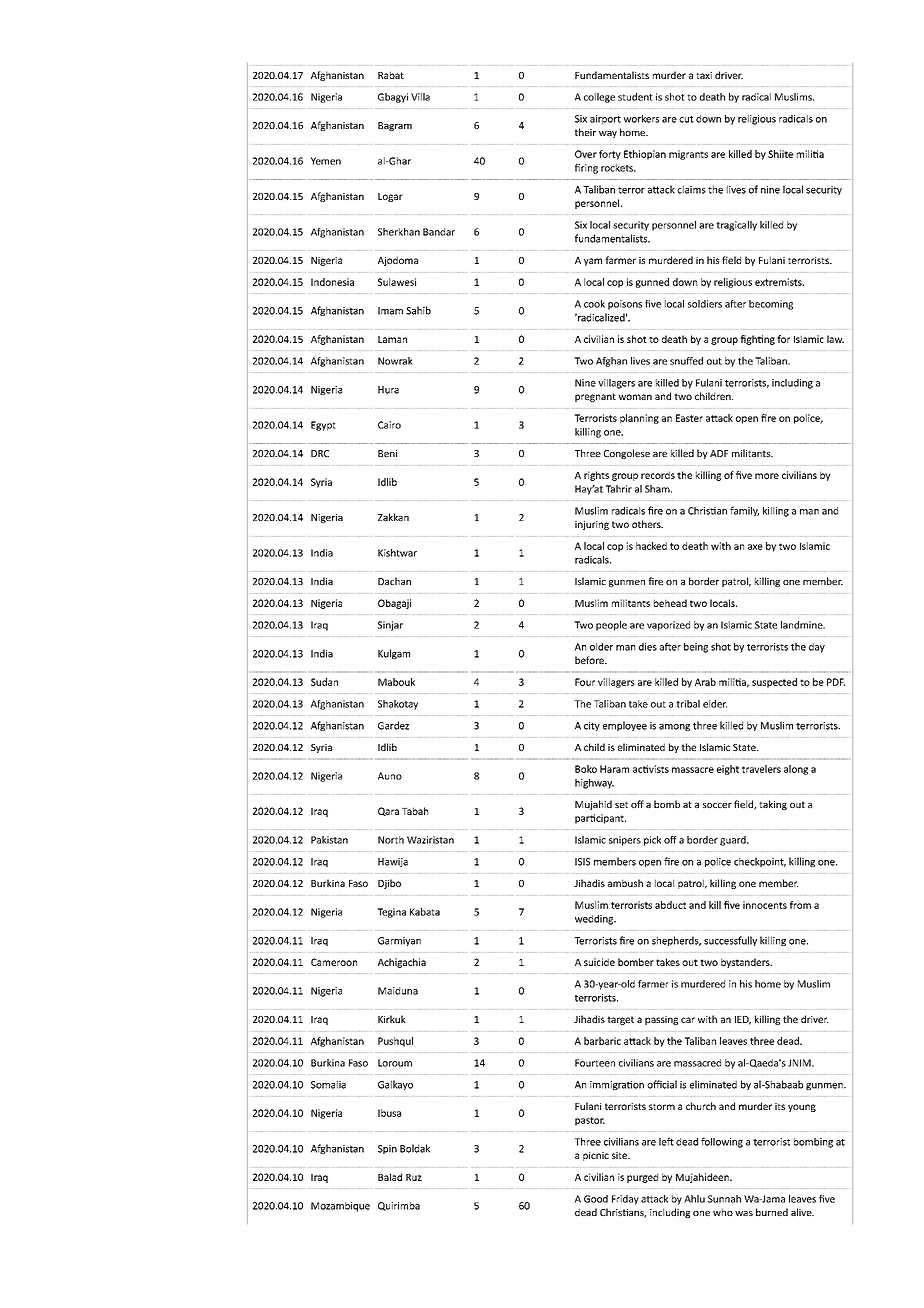  What do you see at coordinates (774, 683) in the image?
I see `suspected` at bounding box center [774, 683].
